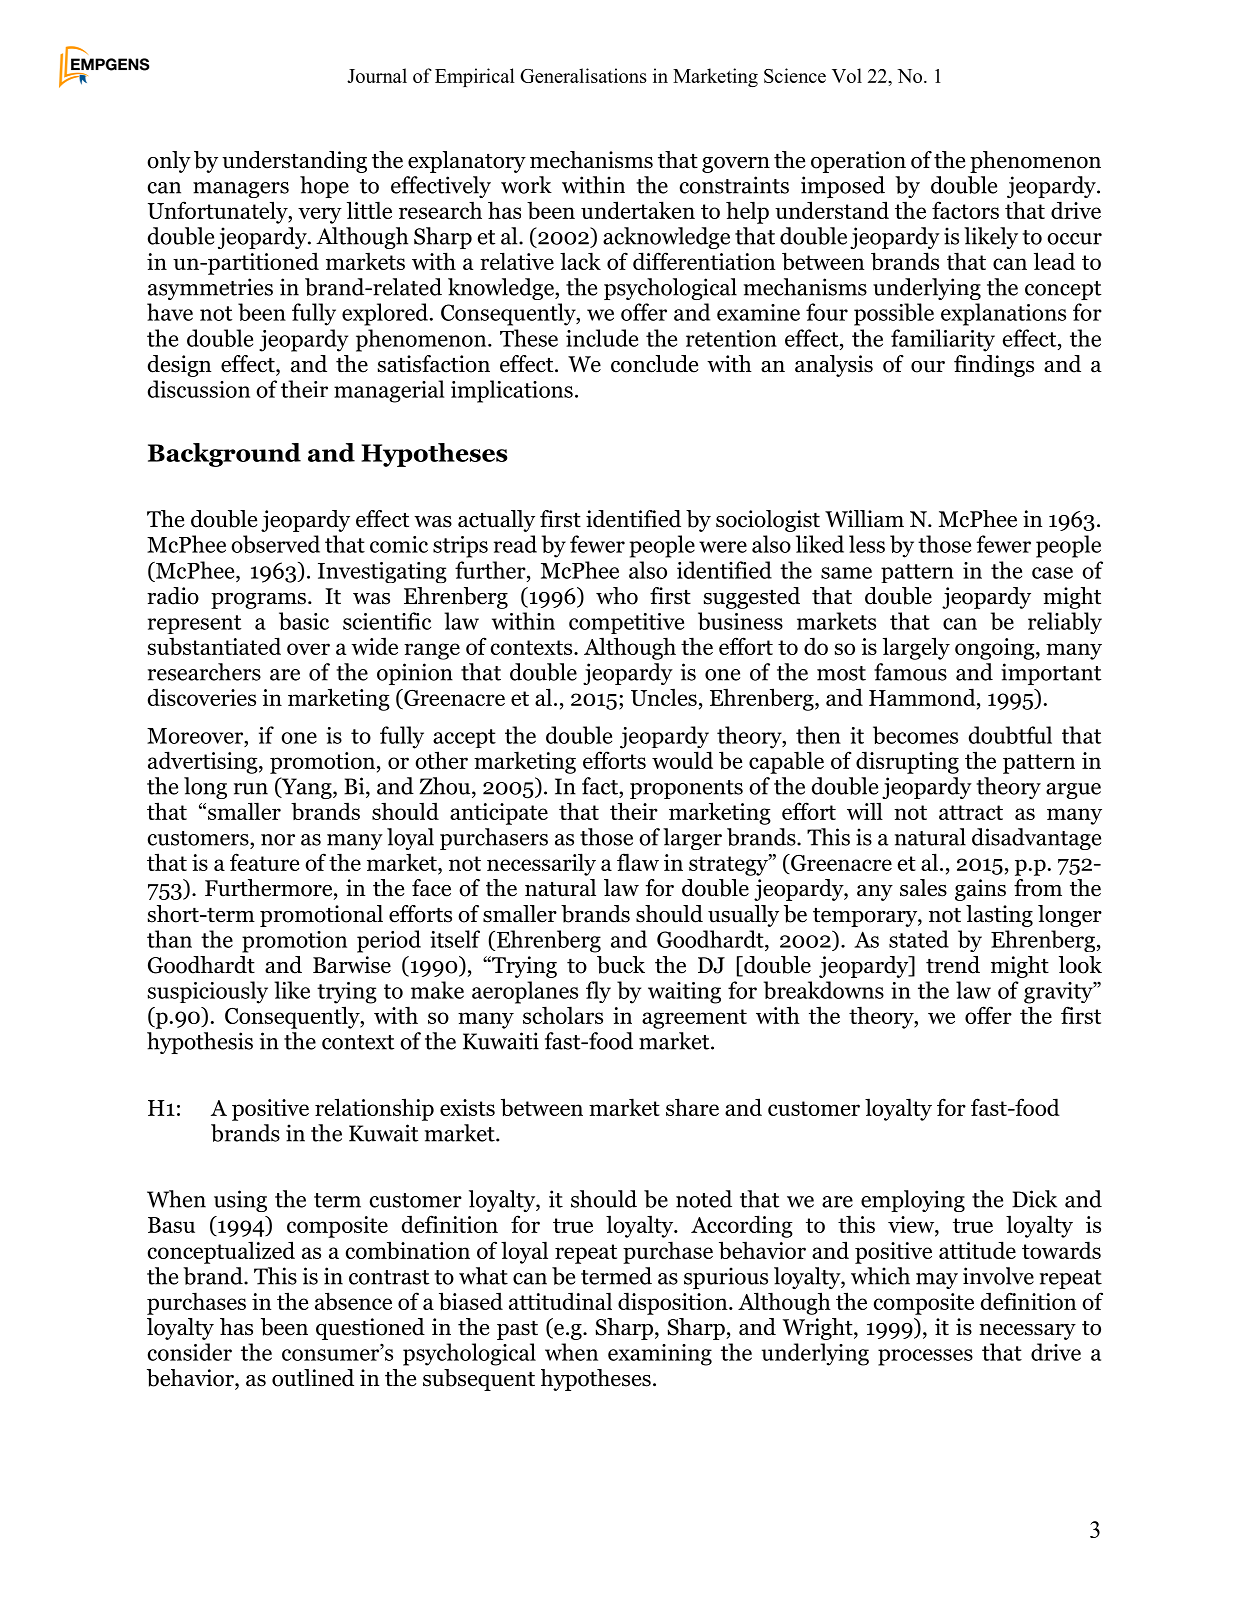  I want to click on doubtful, so click(1010, 735).
